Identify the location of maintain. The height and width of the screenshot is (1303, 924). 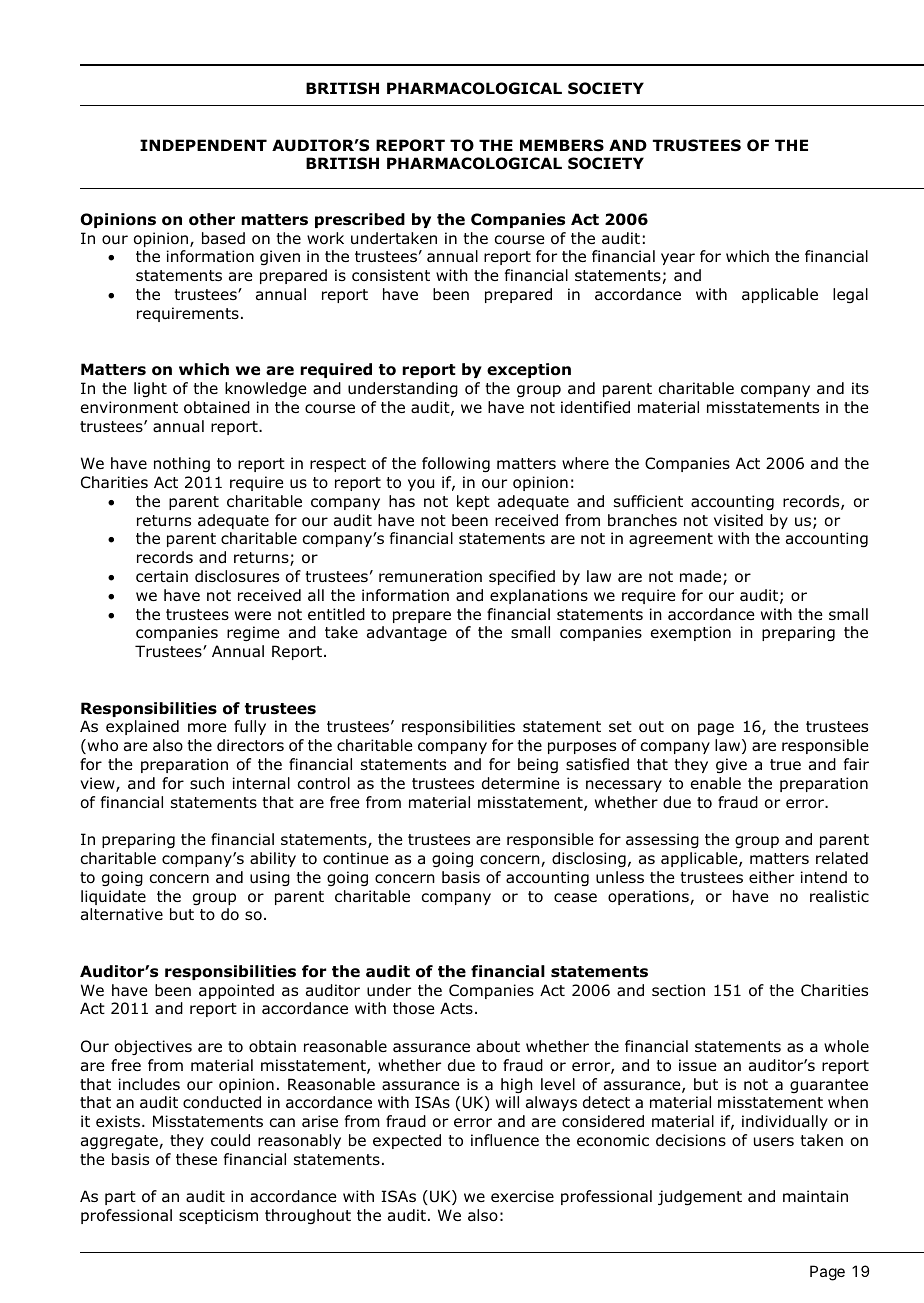
(815, 1196).
